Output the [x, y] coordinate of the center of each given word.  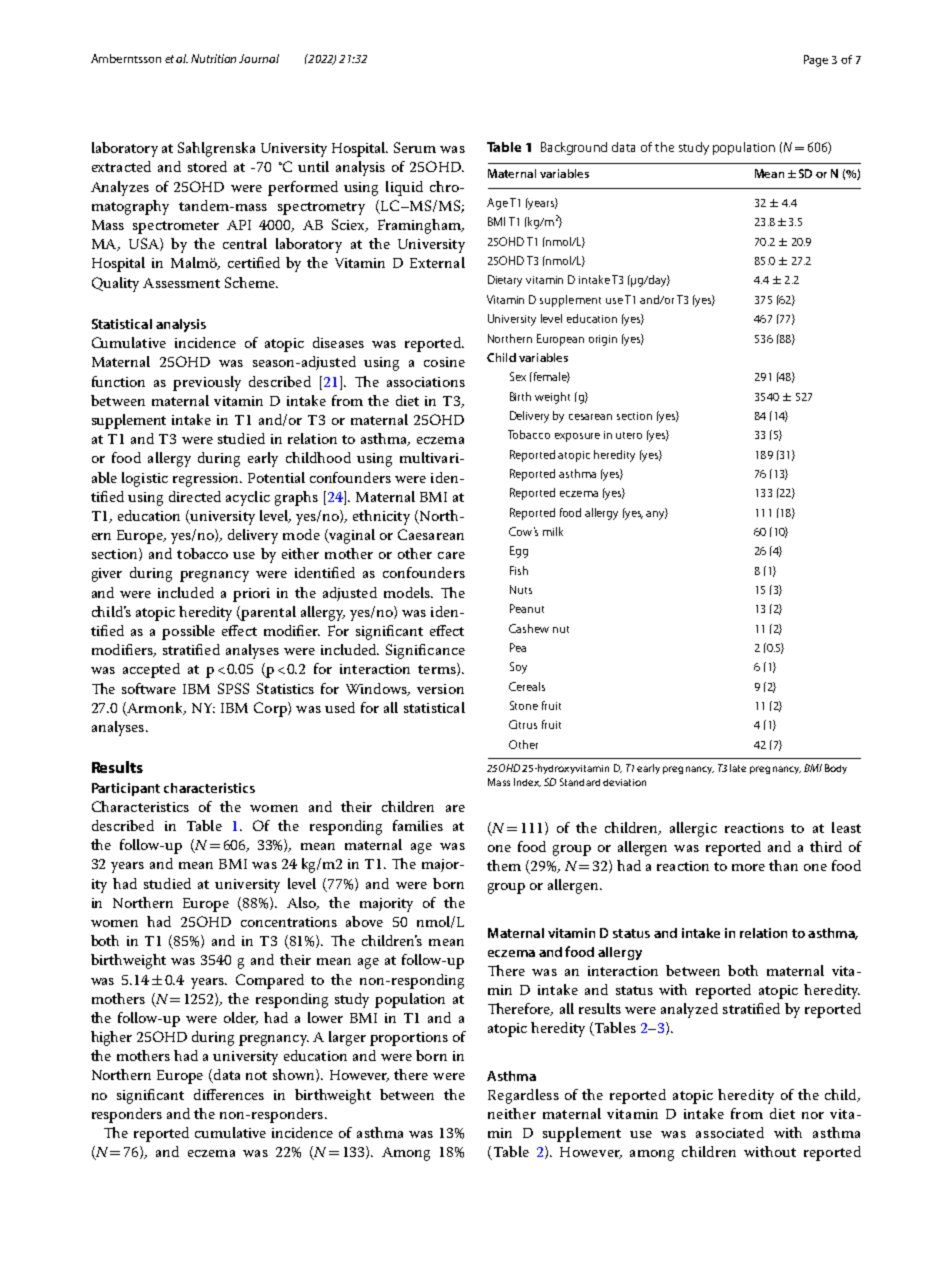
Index [527, 782]
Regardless [523, 1096]
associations [426, 382]
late [738, 768]
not [256, 1075]
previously [207, 383]
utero [629, 435]
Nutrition [213, 58]
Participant [126, 789]
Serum [415, 147]
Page [816, 61]
